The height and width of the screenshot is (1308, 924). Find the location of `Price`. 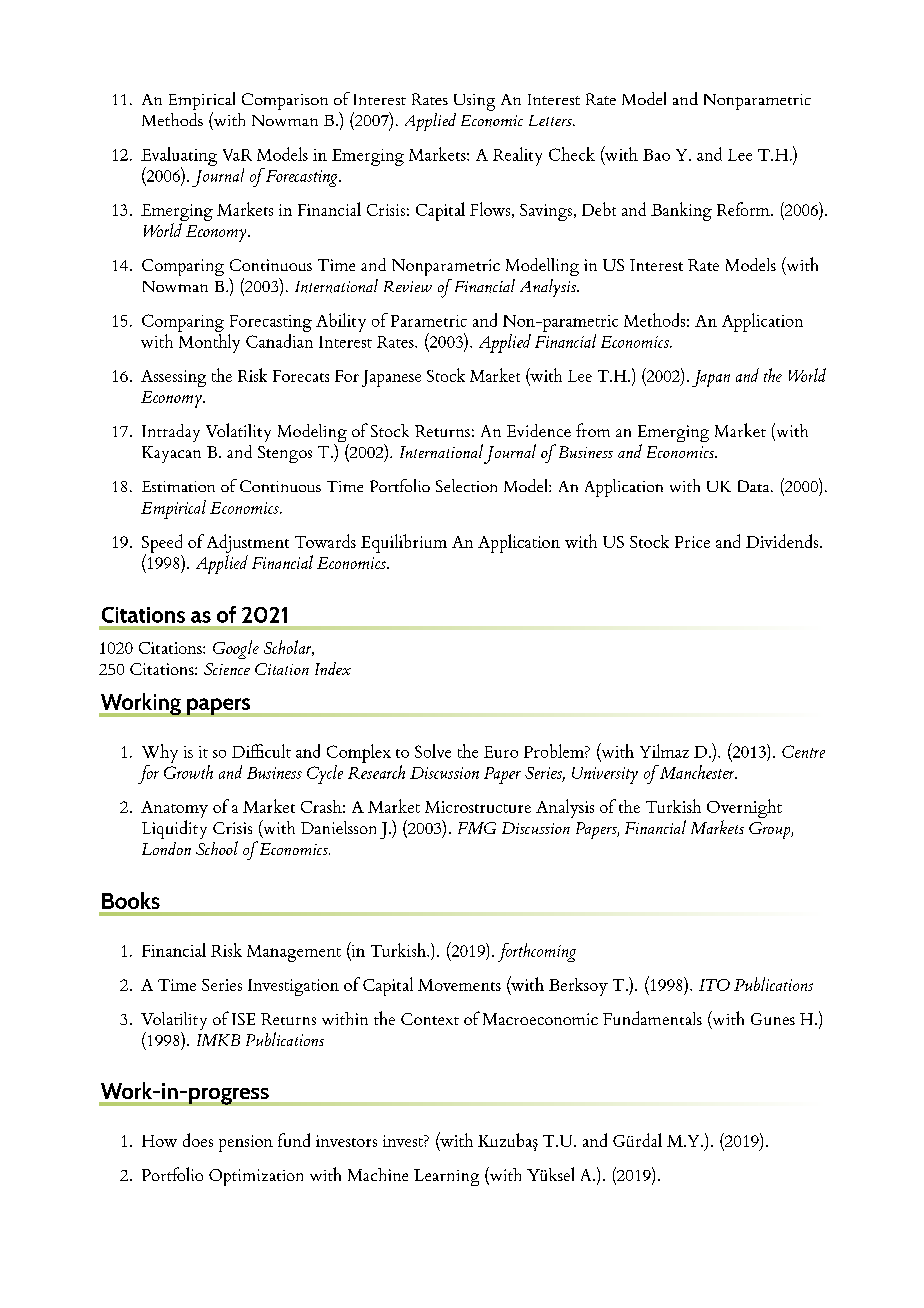

Price is located at coordinates (692, 542).
